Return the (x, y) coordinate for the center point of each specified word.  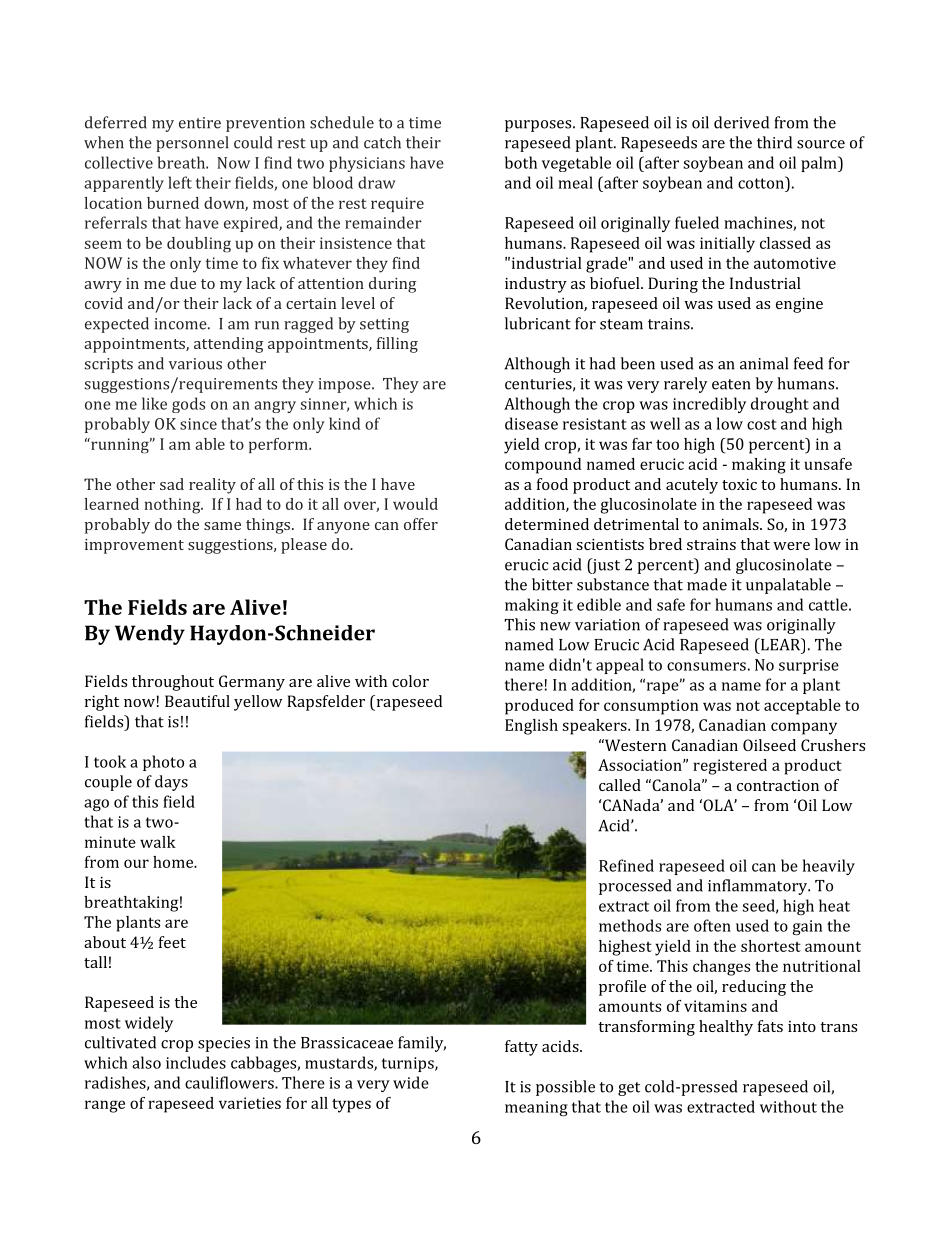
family (422, 1044)
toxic (739, 484)
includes (196, 1062)
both (521, 162)
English (531, 727)
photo (163, 763)
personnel (192, 144)
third (774, 142)
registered (730, 767)
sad (172, 484)
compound (543, 466)
